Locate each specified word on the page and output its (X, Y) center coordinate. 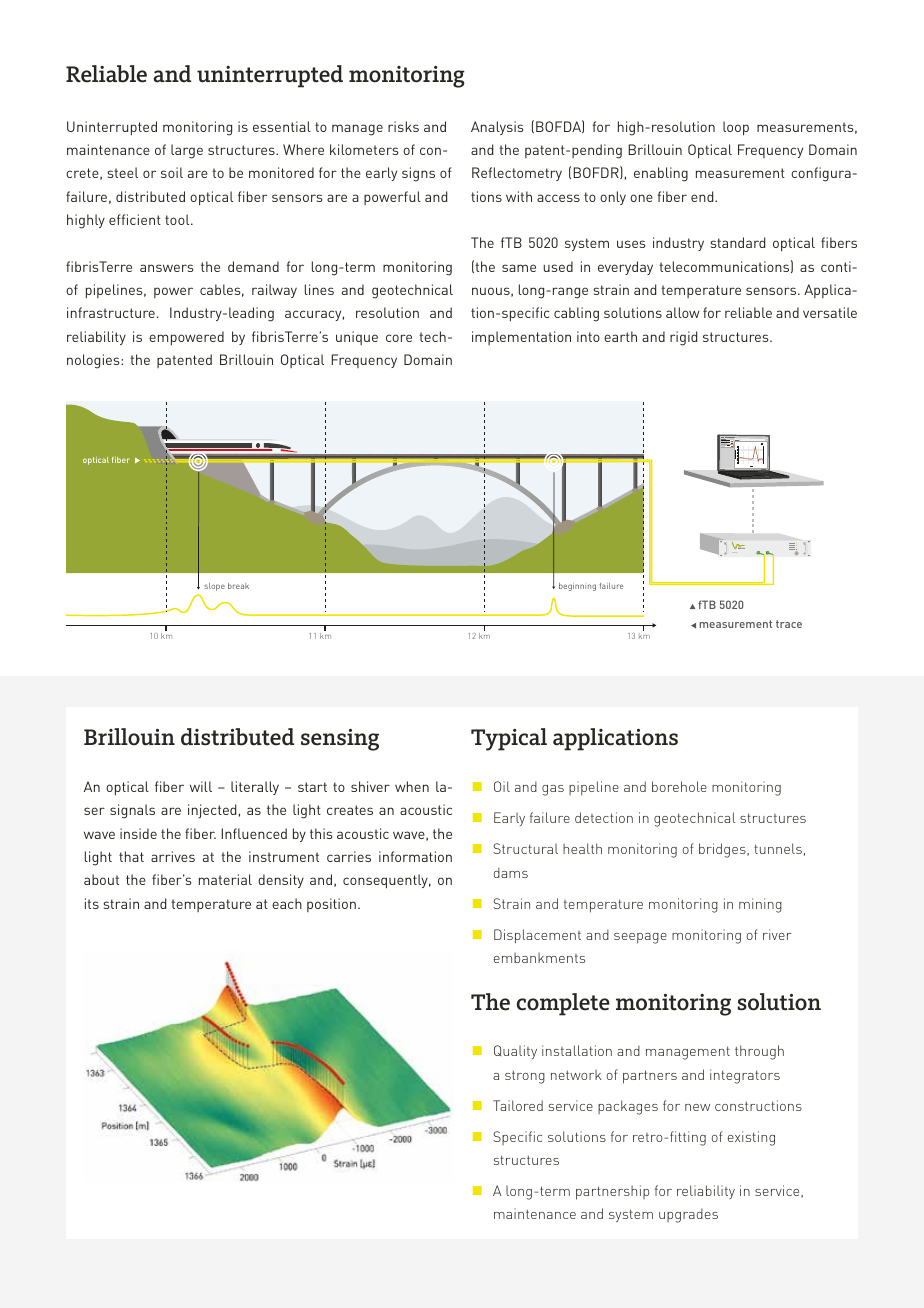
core (399, 338)
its (92, 903)
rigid (683, 338)
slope (215, 587)
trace (789, 624)
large (187, 151)
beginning (577, 587)
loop (736, 128)
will (201, 786)
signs (418, 174)
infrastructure (111, 312)
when (412, 786)
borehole (679, 786)
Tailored (518, 1105)
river (777, 934)
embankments (539, 957)
